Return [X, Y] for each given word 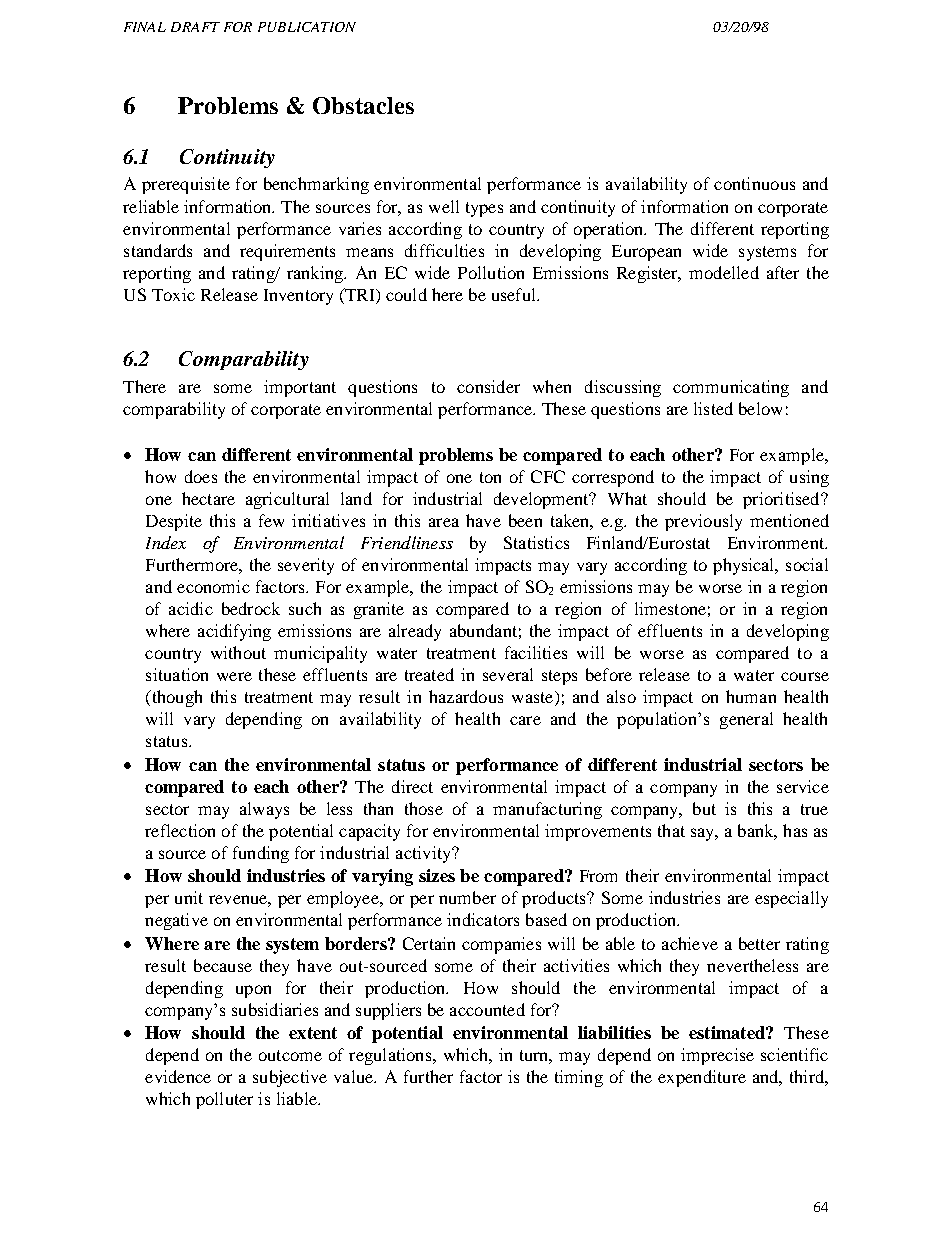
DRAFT [195, 27]
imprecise [717, 1056]
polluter [224, 1100]
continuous [754, 183]
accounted [487, 1009]
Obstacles [363, 105]
